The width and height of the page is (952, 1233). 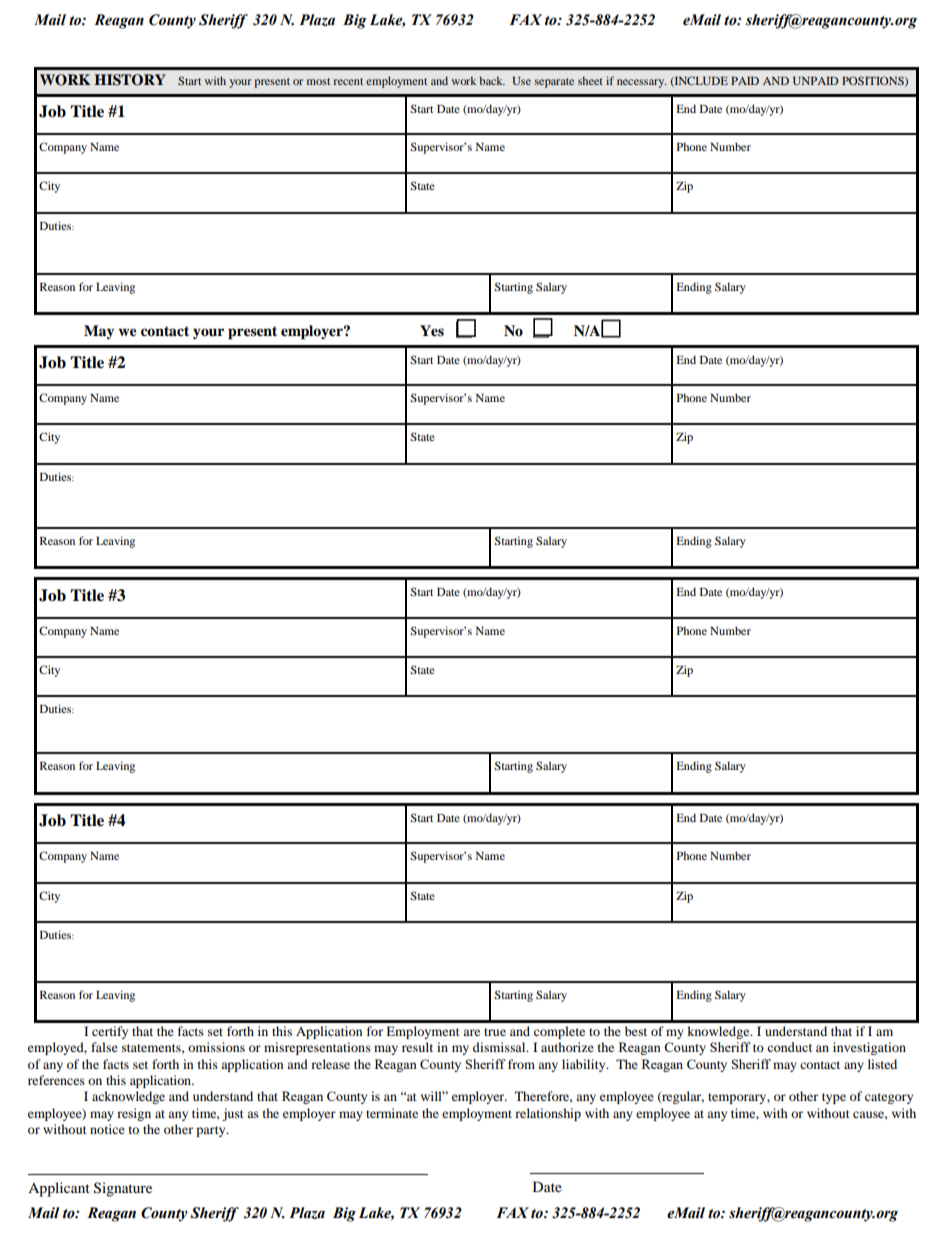 I want to click on true, so click(x=495, y=1032).
